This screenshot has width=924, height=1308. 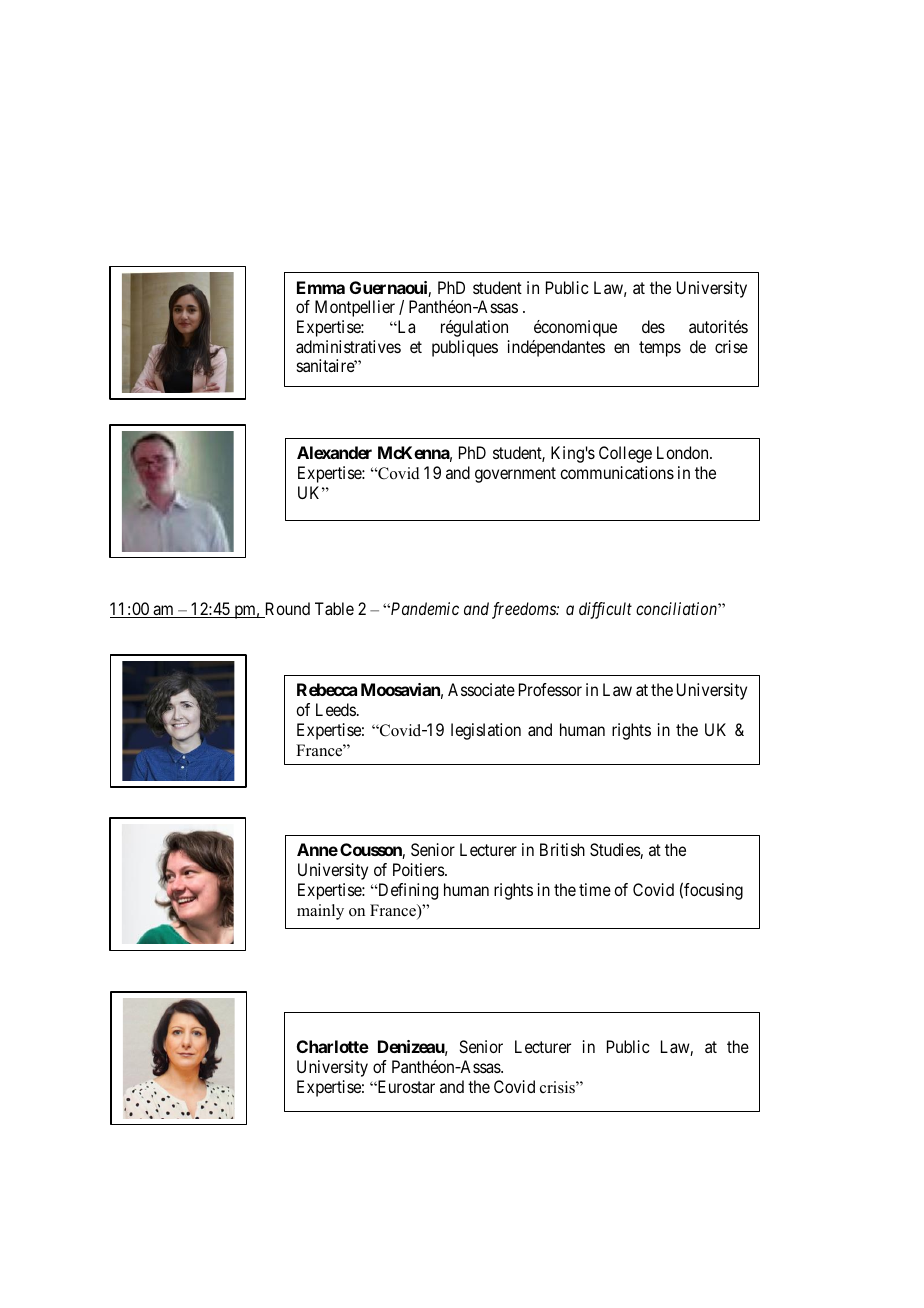 I want to click on des, so click(x=653, y=326).
